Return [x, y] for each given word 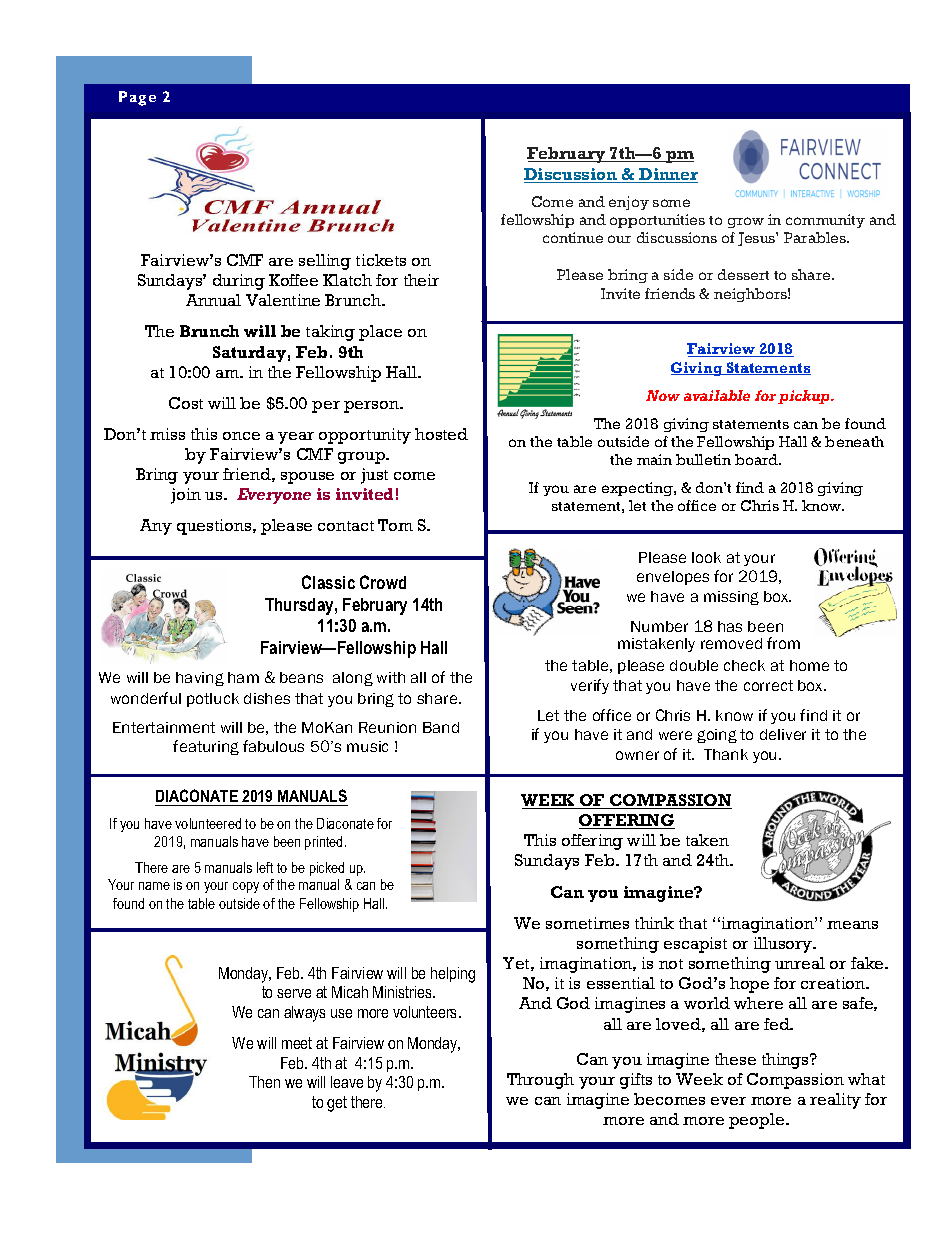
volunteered [208, 823]
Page [137, 98]
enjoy [629, 203]
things [787, 1061]
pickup [805, 397]
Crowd [383, 582]
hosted [441, 434]
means [852, 925]
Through [540, 1081]
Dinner [667, 175]
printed [325, 843]
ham [243, 677]
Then [264, 1082]
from [783, 643]
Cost [186, 403]
